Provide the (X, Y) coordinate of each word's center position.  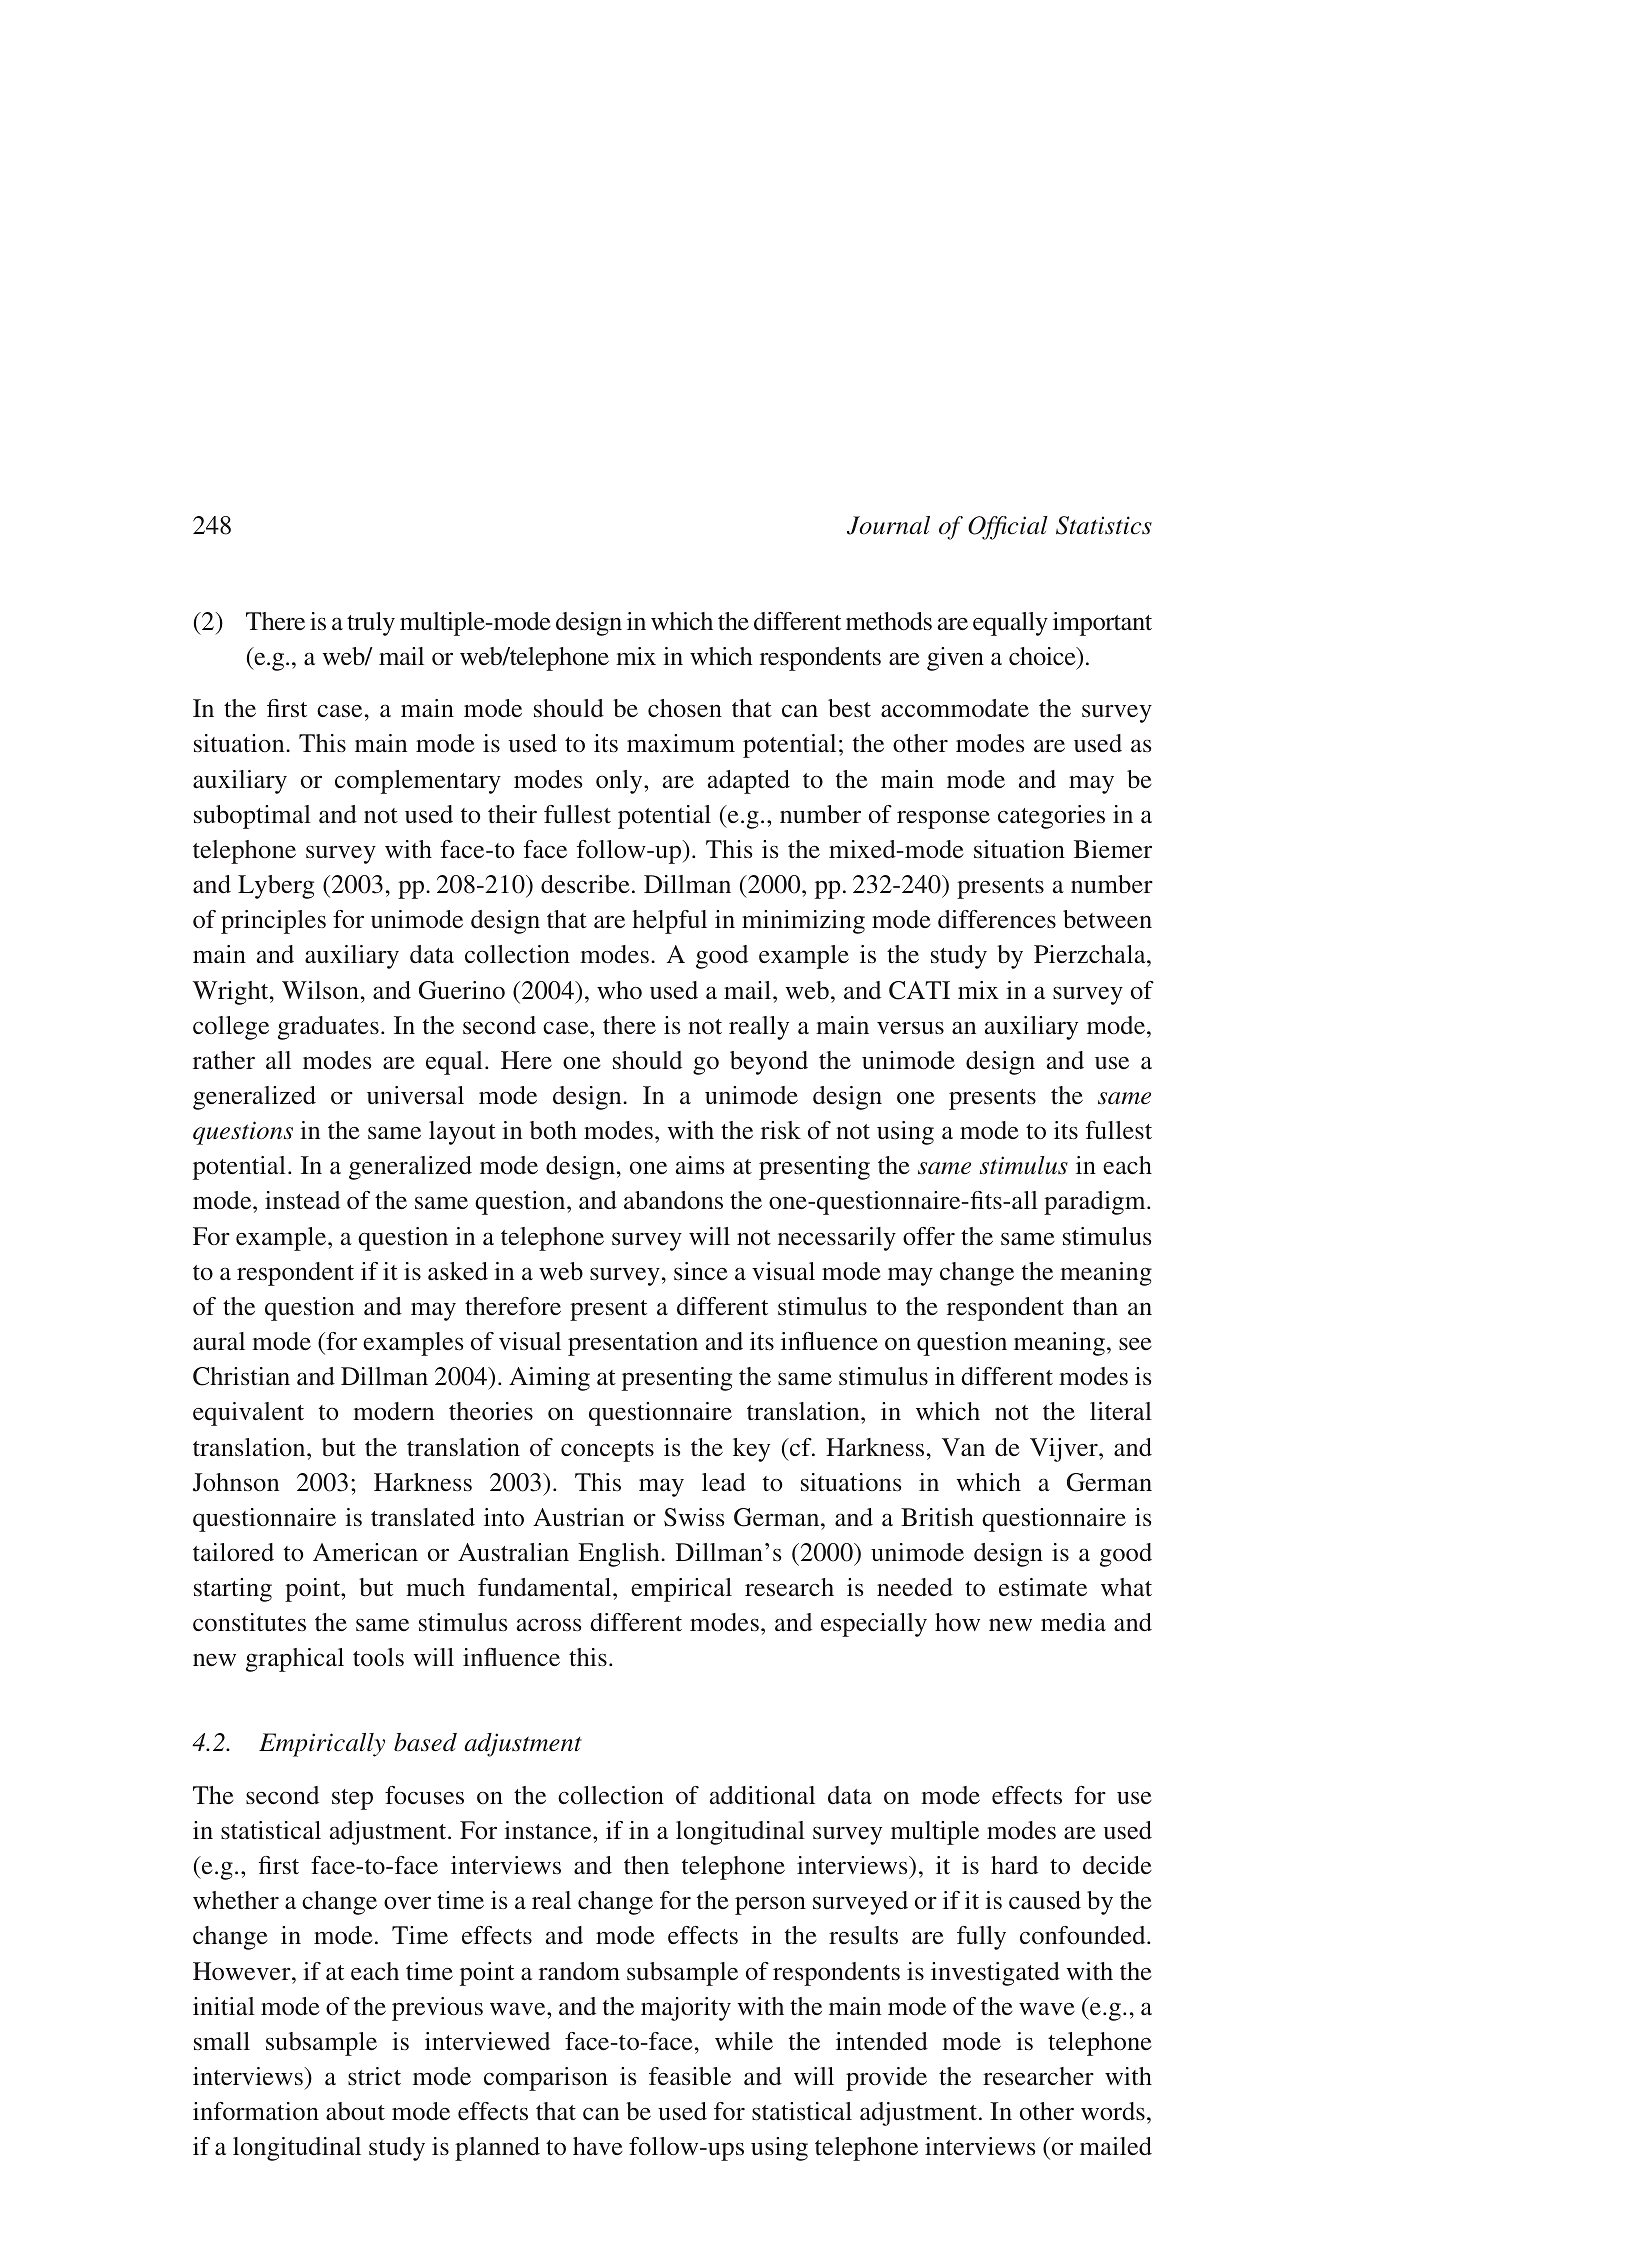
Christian (241, 1376)
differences (997, 919)
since (701, 1271)
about (355, 2111)
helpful (669, 922)
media (1073, 1622)
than (1095, 1306)
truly (371, 624)
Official (1008, 528)
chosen (685, 708)
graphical (295, 1660)
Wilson (320, 990)
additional (762, 1795)
